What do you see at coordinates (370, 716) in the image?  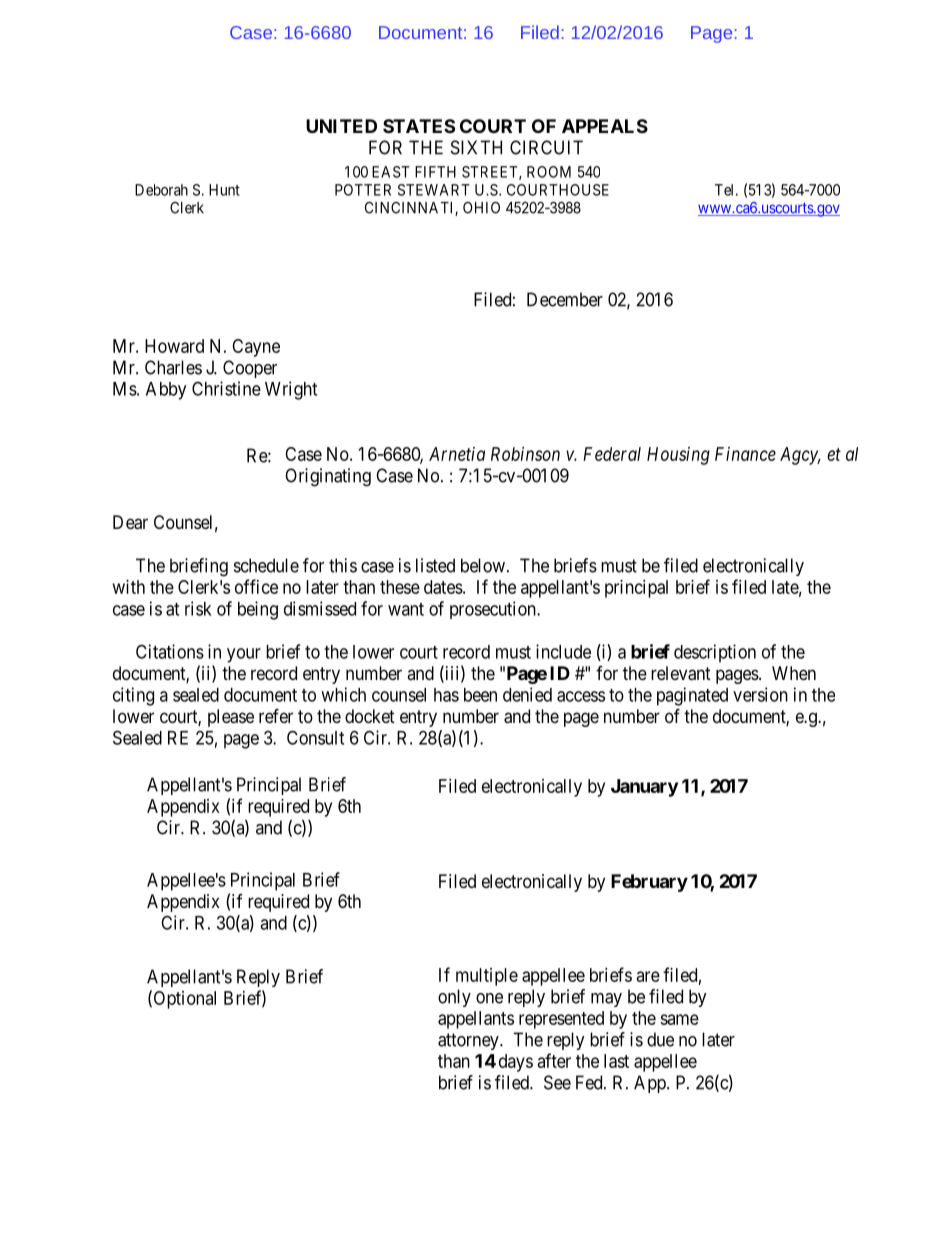 I see `docket` at bounding box center [370, 716].
